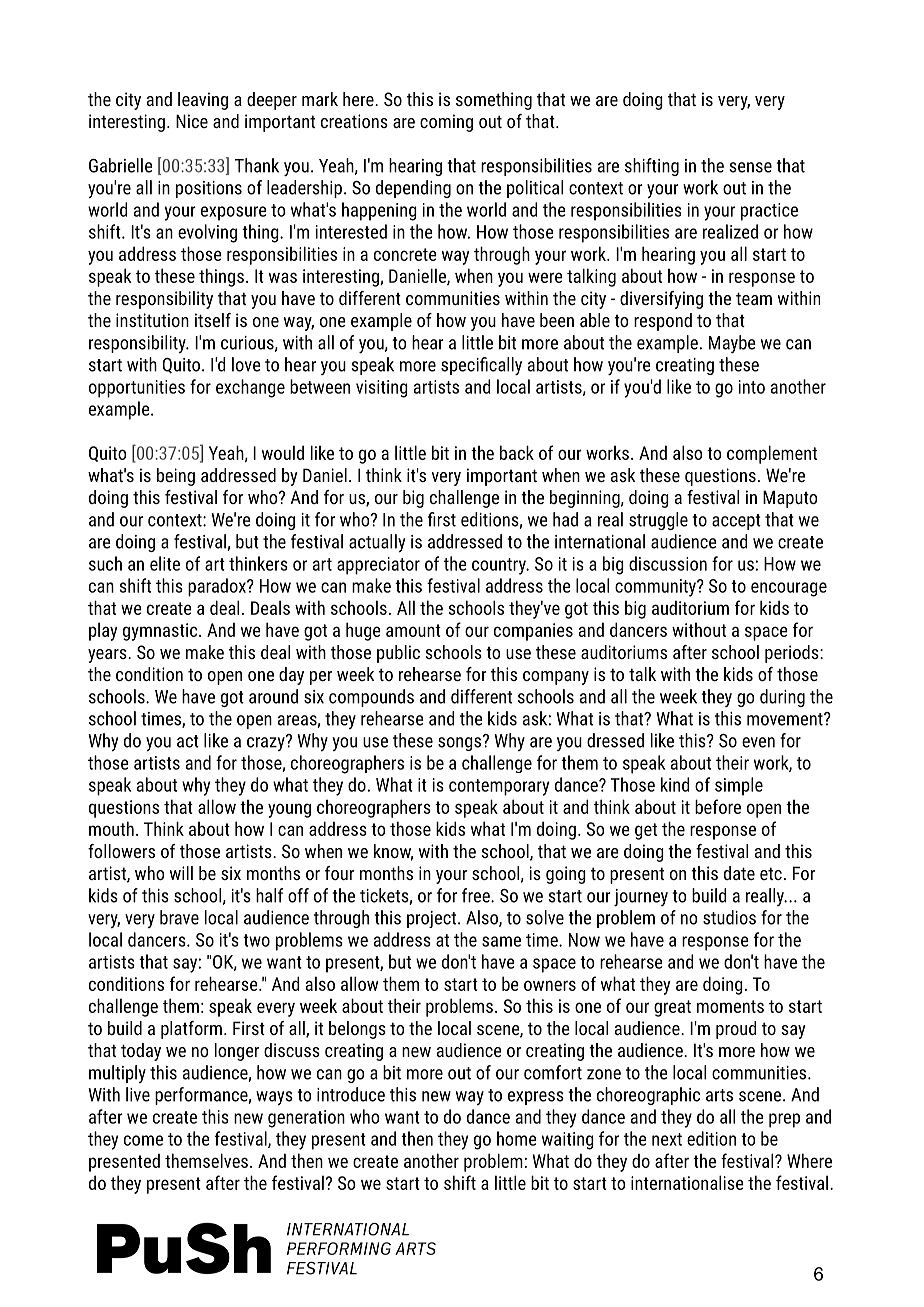 The height and width of the page is (1307, 924). I want to click on arts, so click(719, 1095).
